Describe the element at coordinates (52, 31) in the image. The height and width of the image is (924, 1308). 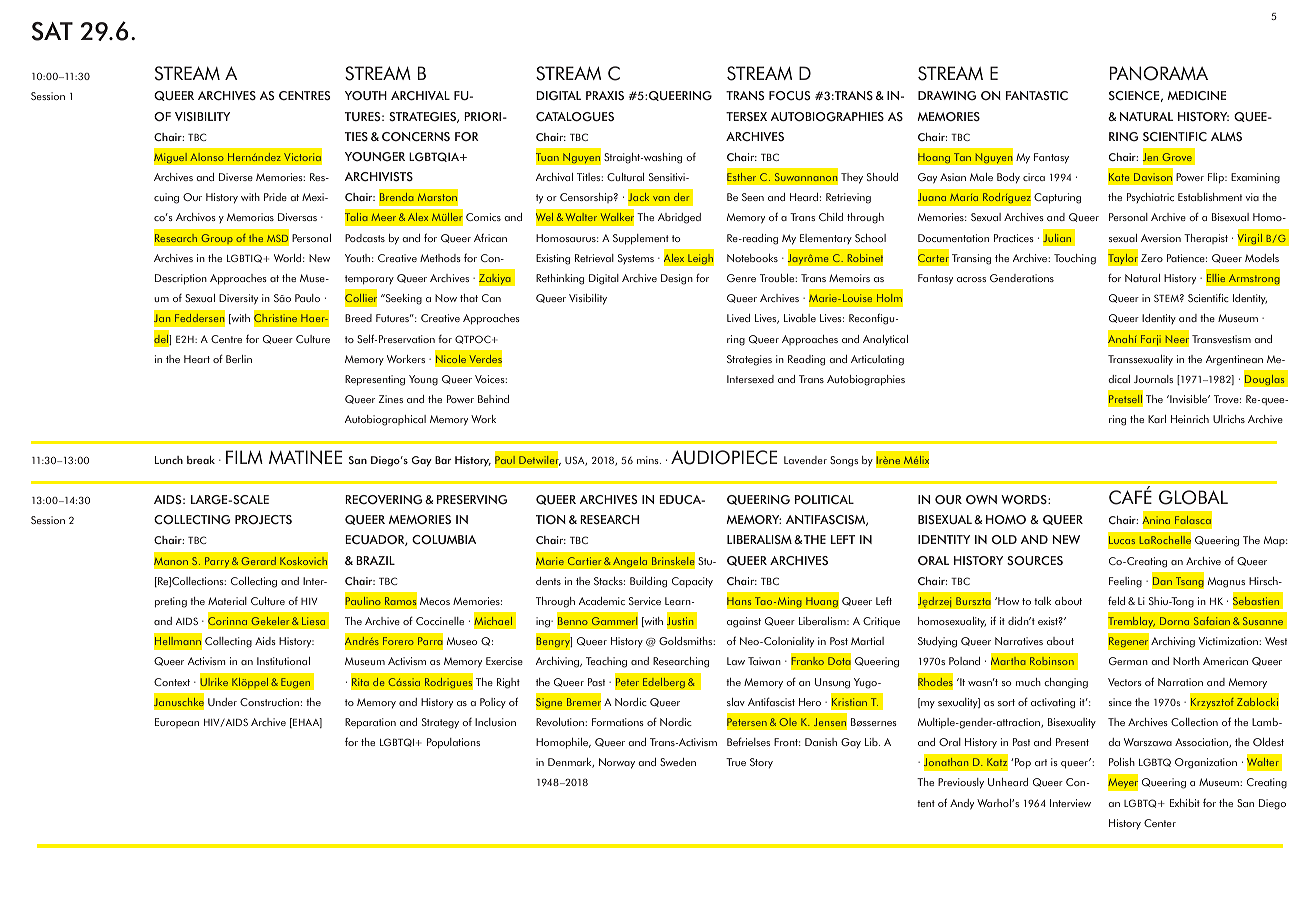
I see `SAT` at that location.
